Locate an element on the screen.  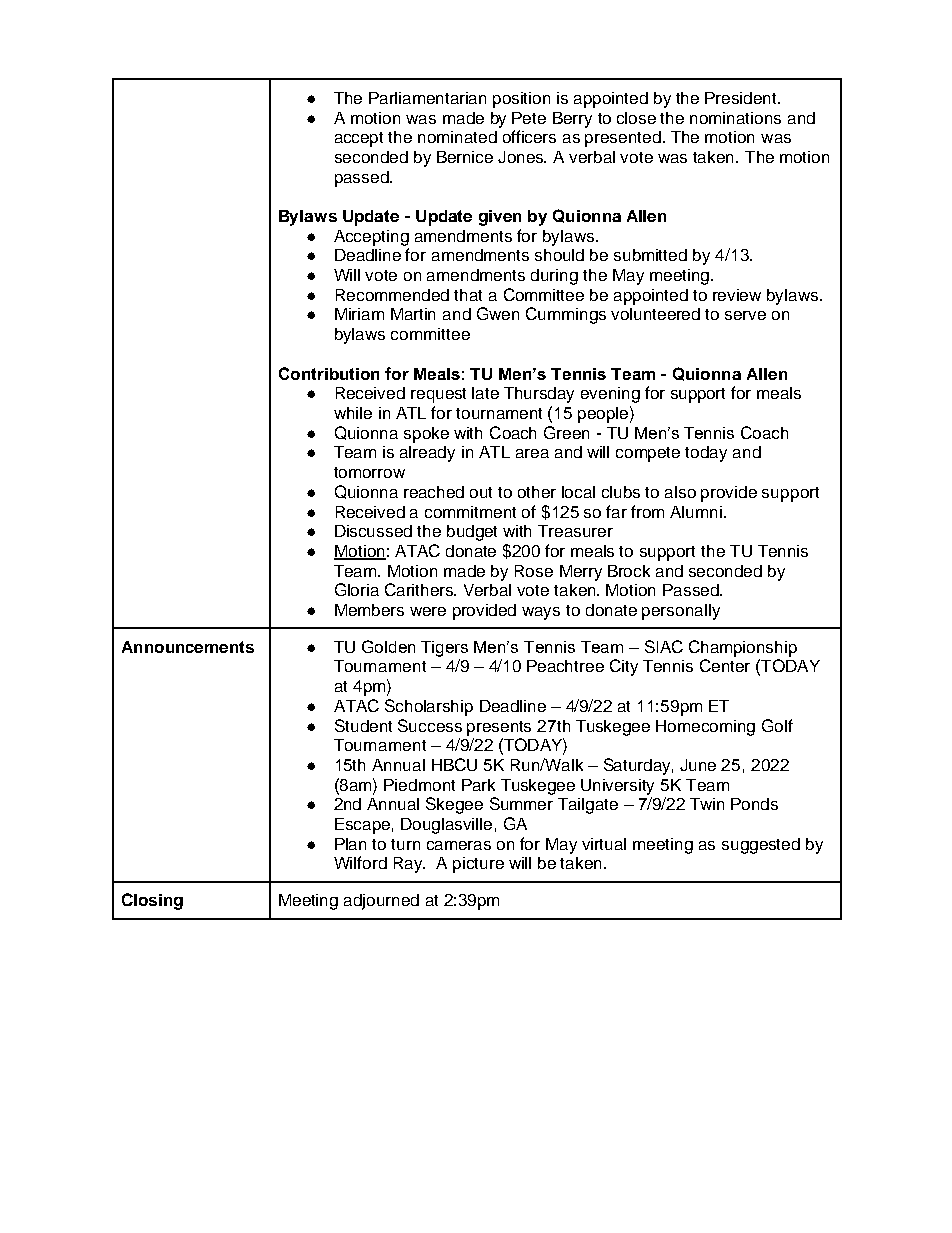
Parliamentarian is located at coordinates (427, 98).
